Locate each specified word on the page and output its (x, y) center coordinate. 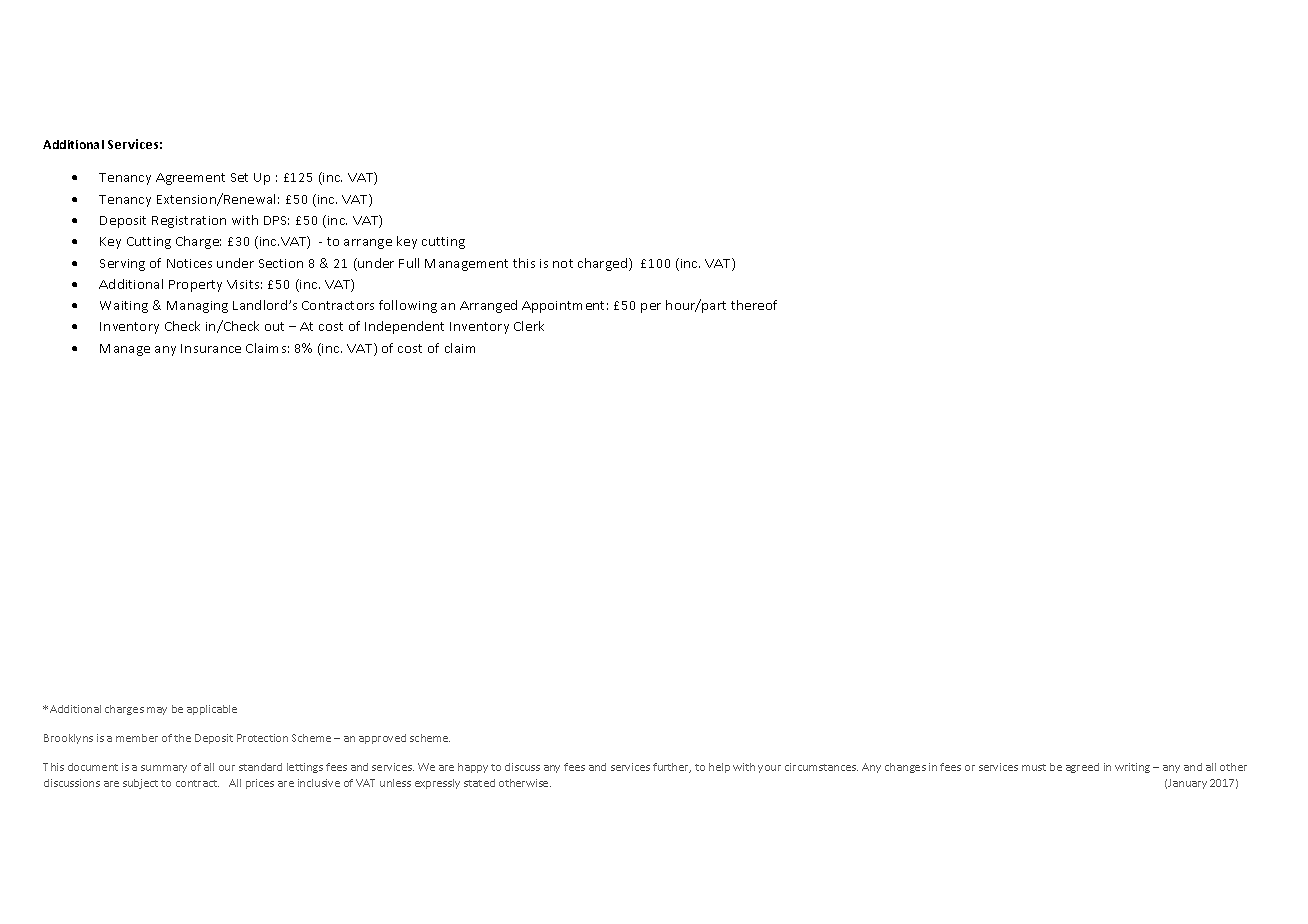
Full (409, 263)
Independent (404, 327)
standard (260, 767)
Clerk (529, 326)
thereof (754, 305)
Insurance (211, 348)
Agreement (190, 179)
